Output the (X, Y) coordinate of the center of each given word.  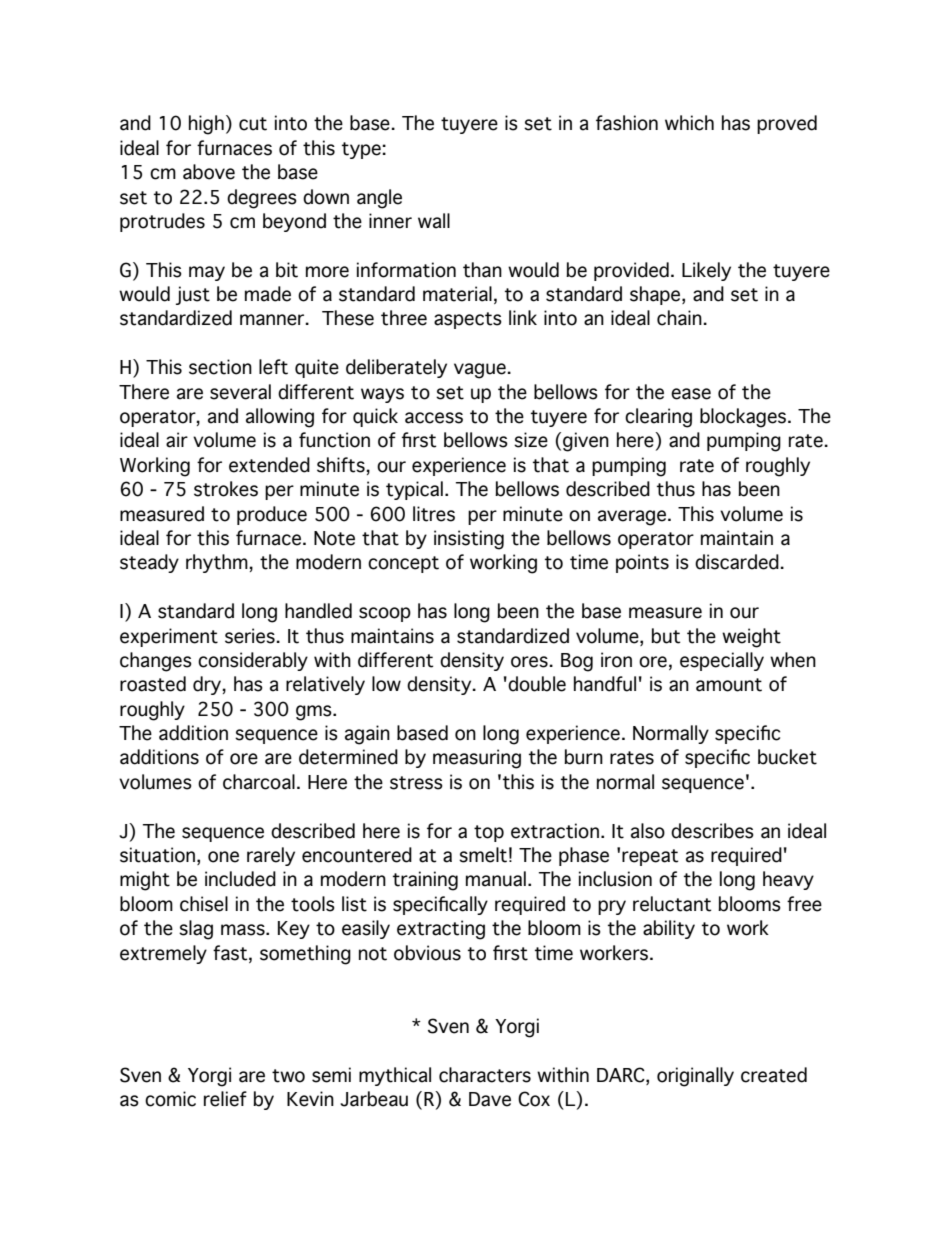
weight (751, 638)
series (251, 636)
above (209, 172)
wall (434, 221)
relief (225, 1099)
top (489, 833)
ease (691, 394)
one (223, 857)
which (689, 123)
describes (712, 831)
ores (530, 662)
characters (485, 1075)
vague (481, 371)
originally (695, 1077)
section (220, 367)
